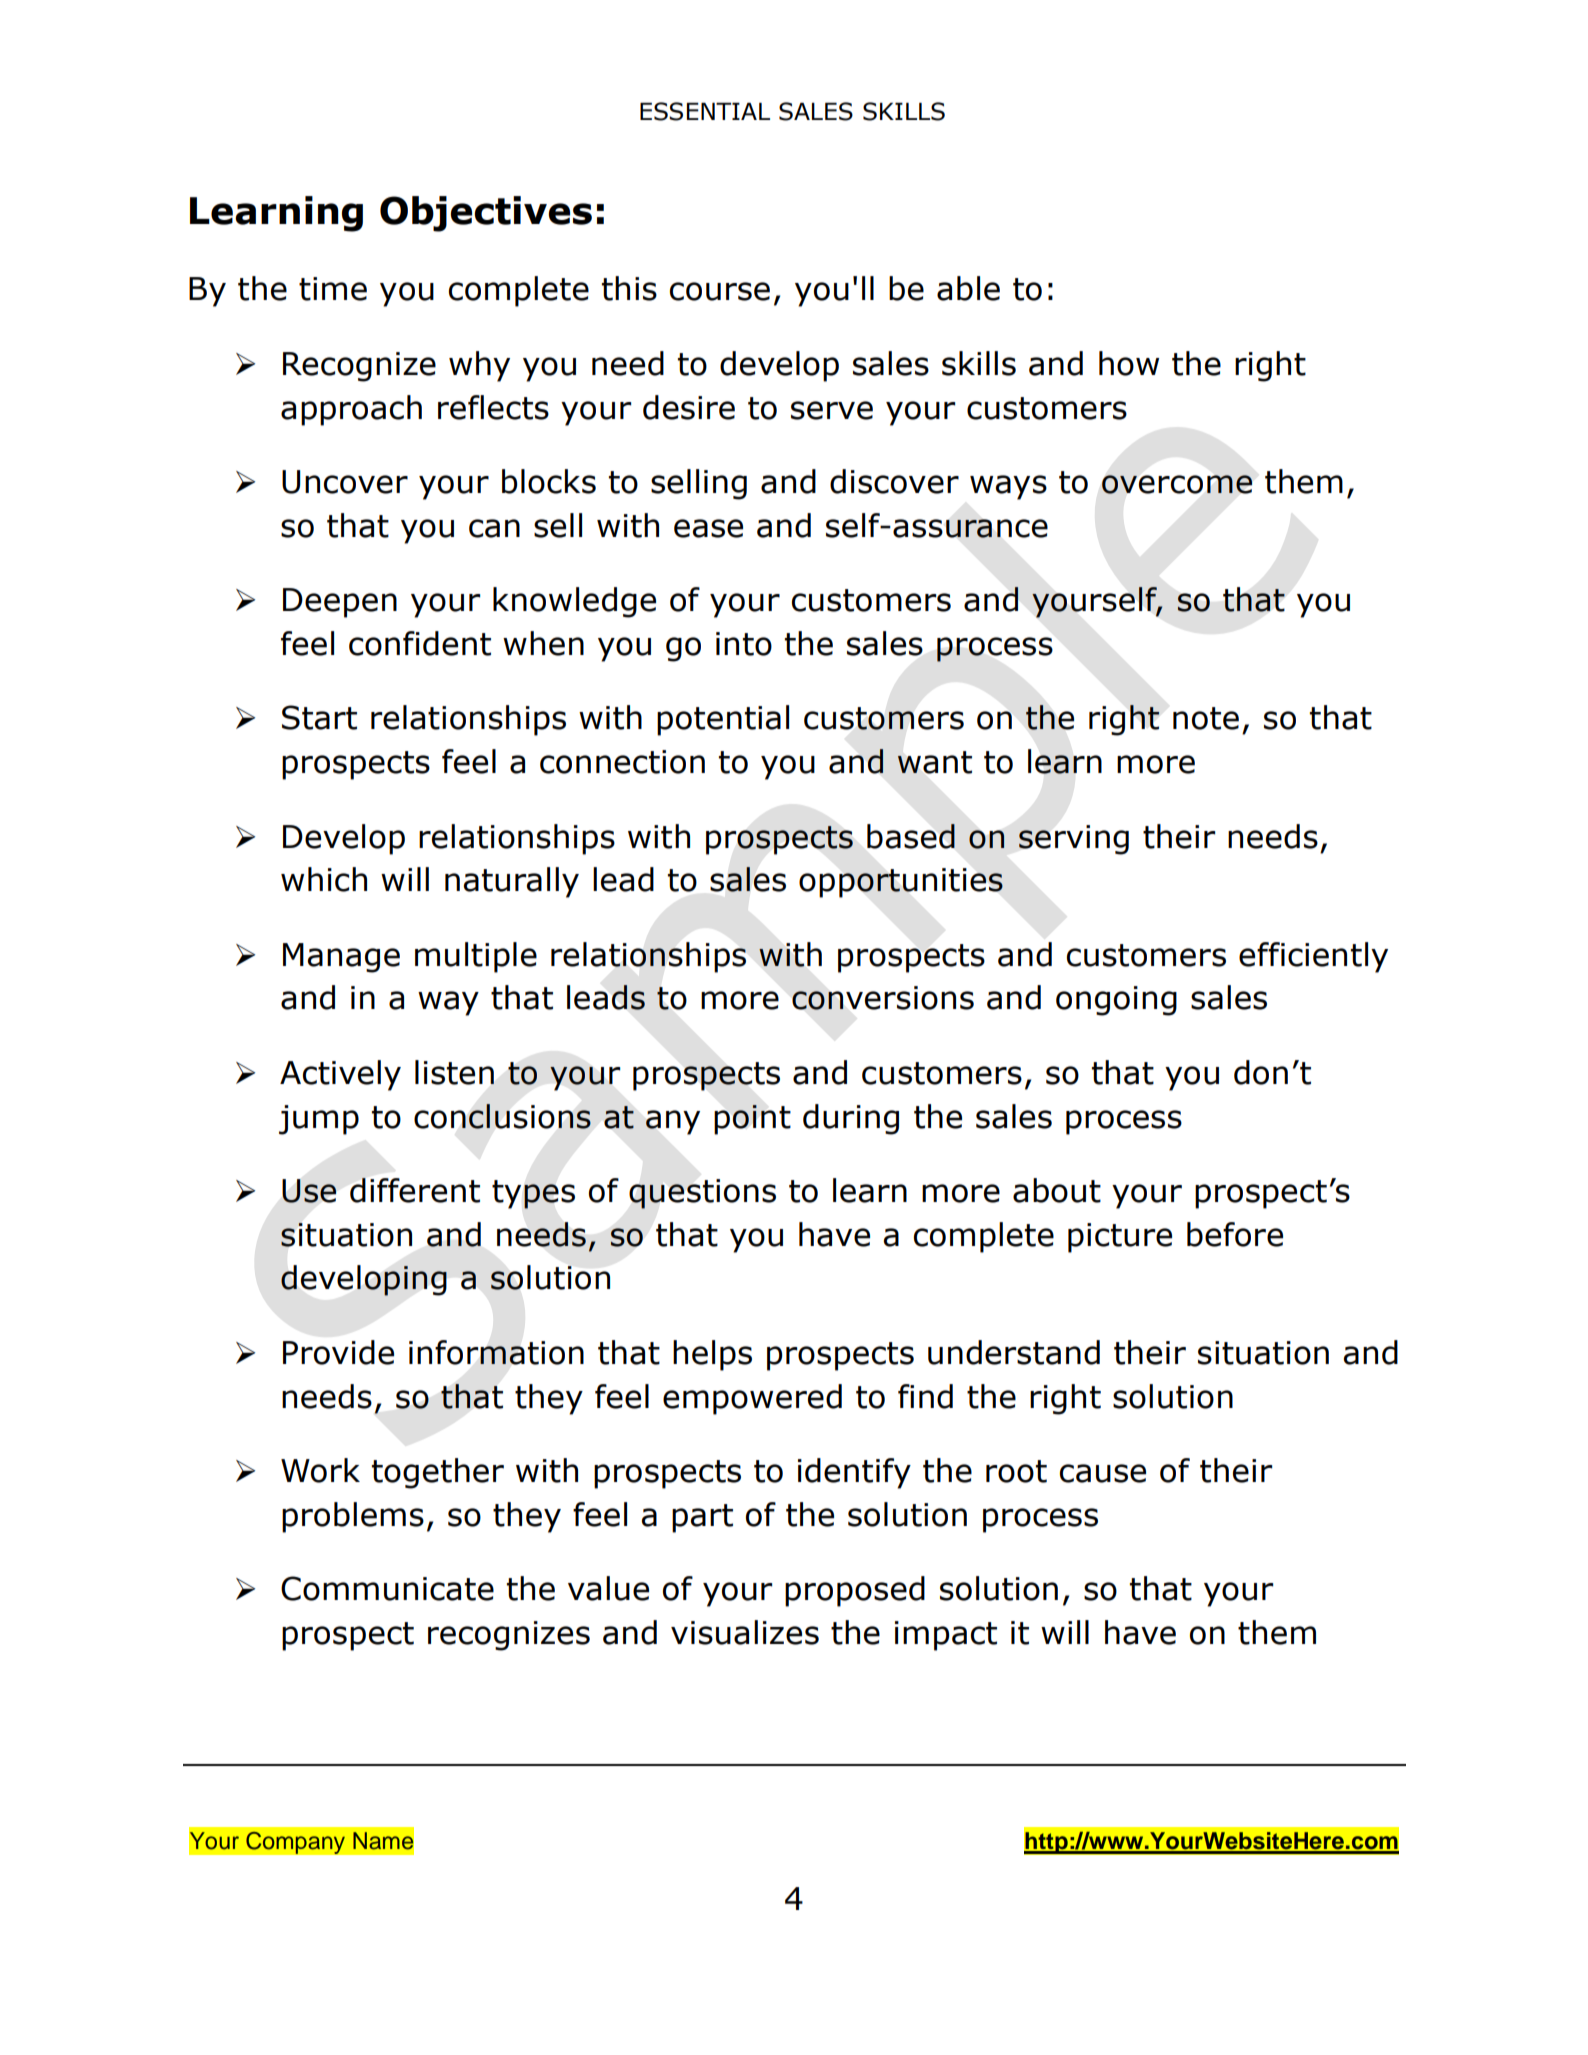 The height and width of the page is (2055, 1588). I want to click on into, so click(744, 644).
